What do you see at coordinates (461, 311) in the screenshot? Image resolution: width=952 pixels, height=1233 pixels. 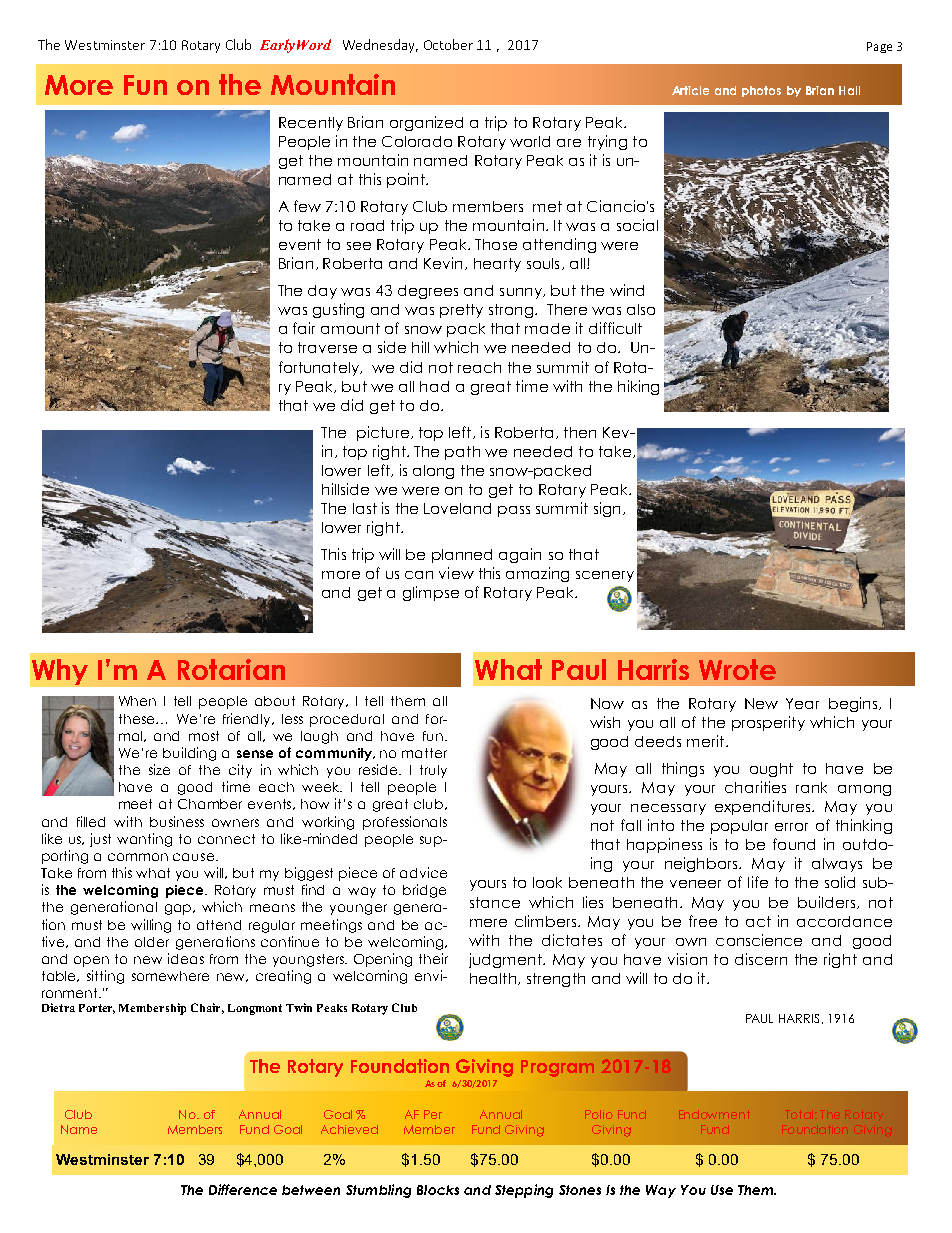 I see `pretty` at bounding box center [461, 311].
